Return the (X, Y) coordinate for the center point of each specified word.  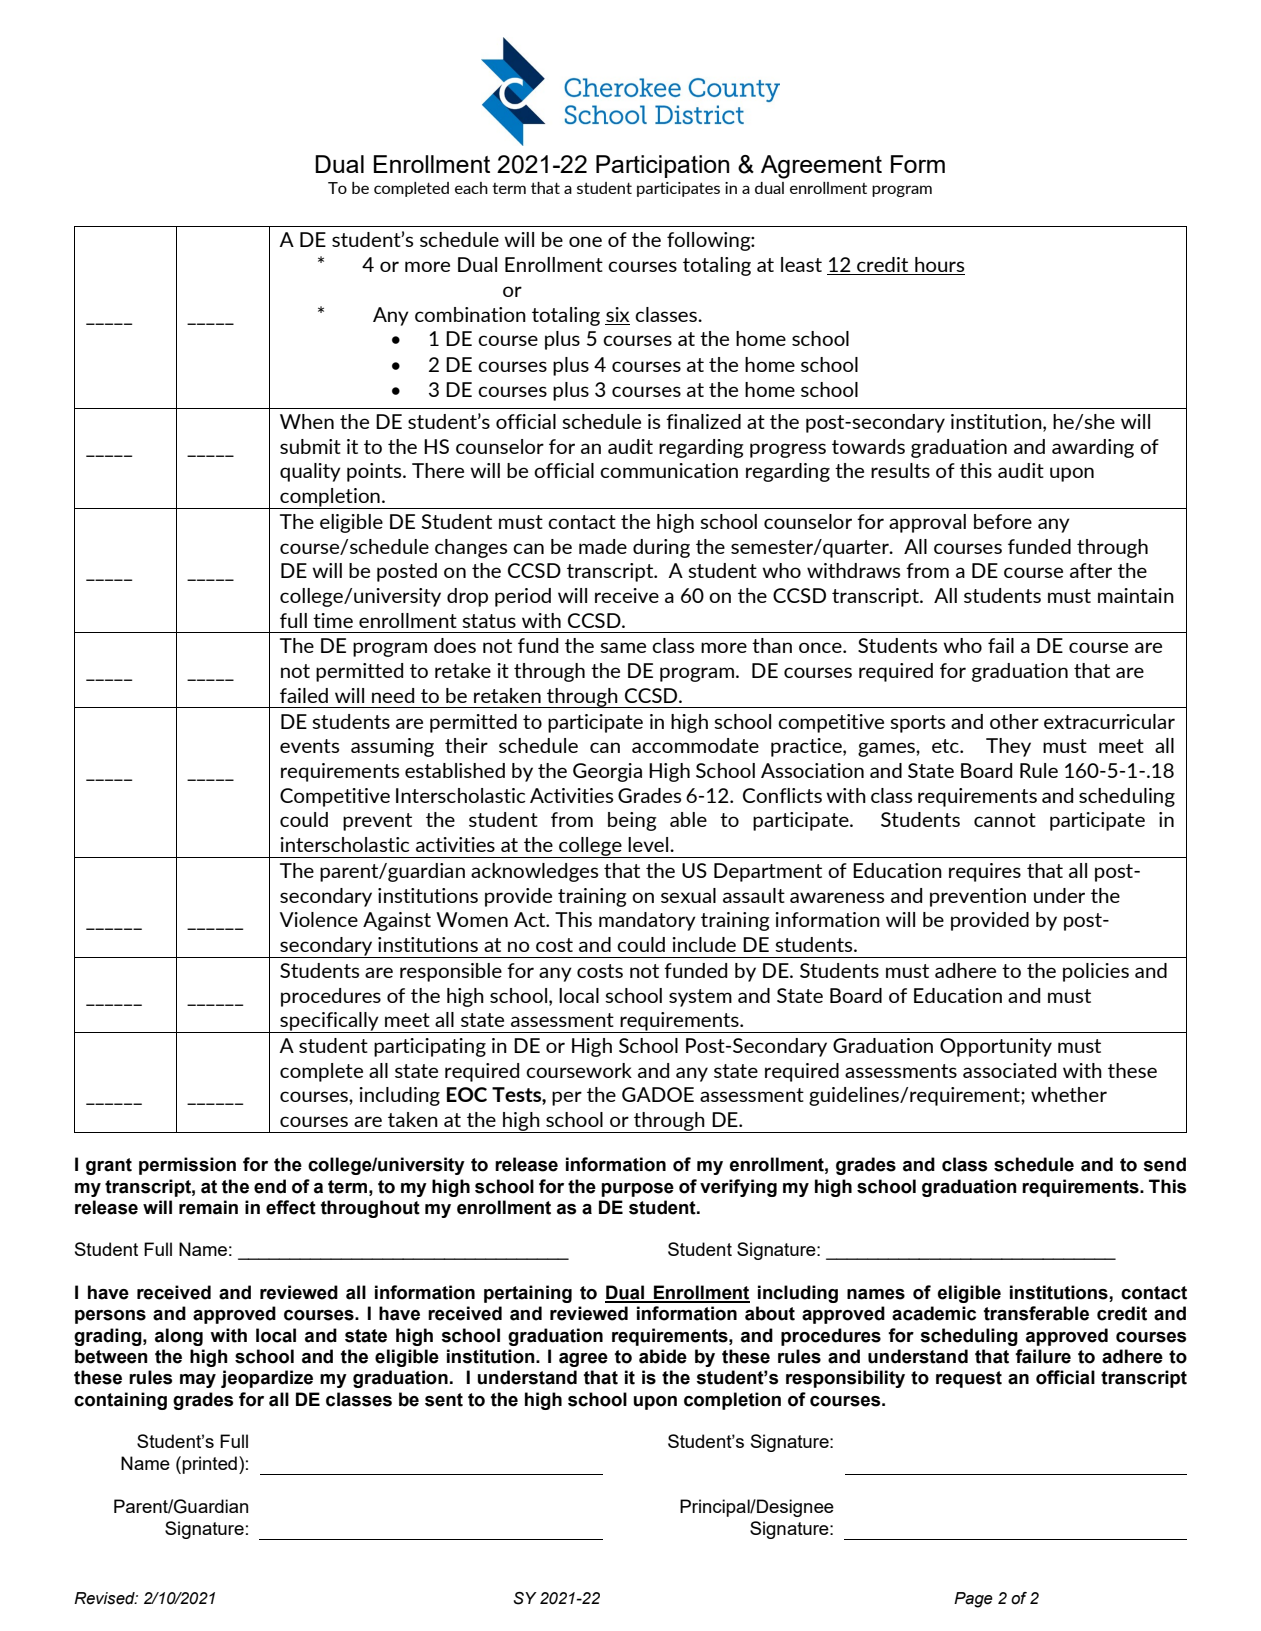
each (471, 188)
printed (208, 1465)
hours (939, 266)
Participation (662, 166)
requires (985, 872)
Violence (319, 919)
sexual (688, 895)
